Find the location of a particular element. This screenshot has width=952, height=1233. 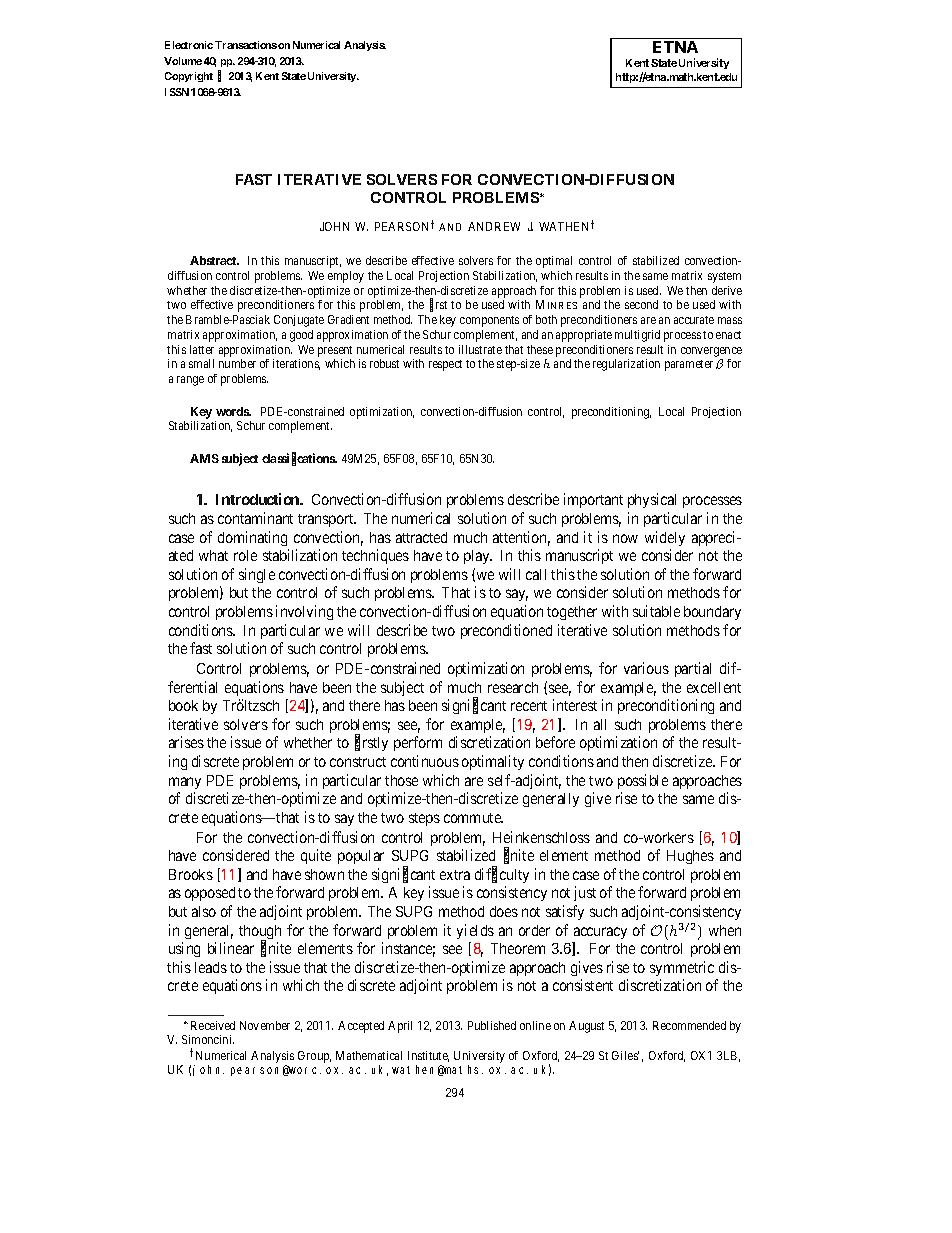

Published is located at coordinates (492, 1025).
